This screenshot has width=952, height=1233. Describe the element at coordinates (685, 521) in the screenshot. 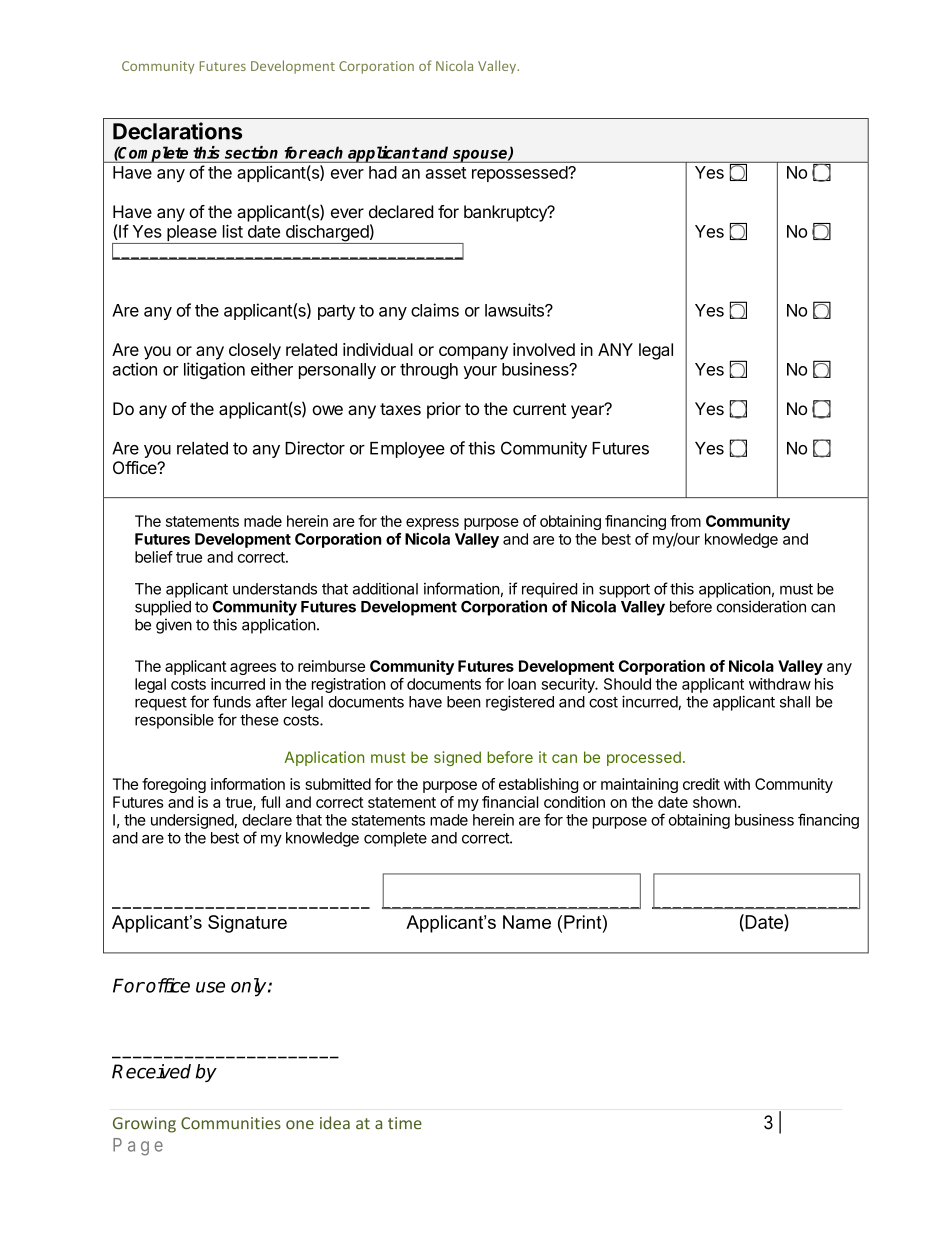

I see `from` at that location.
